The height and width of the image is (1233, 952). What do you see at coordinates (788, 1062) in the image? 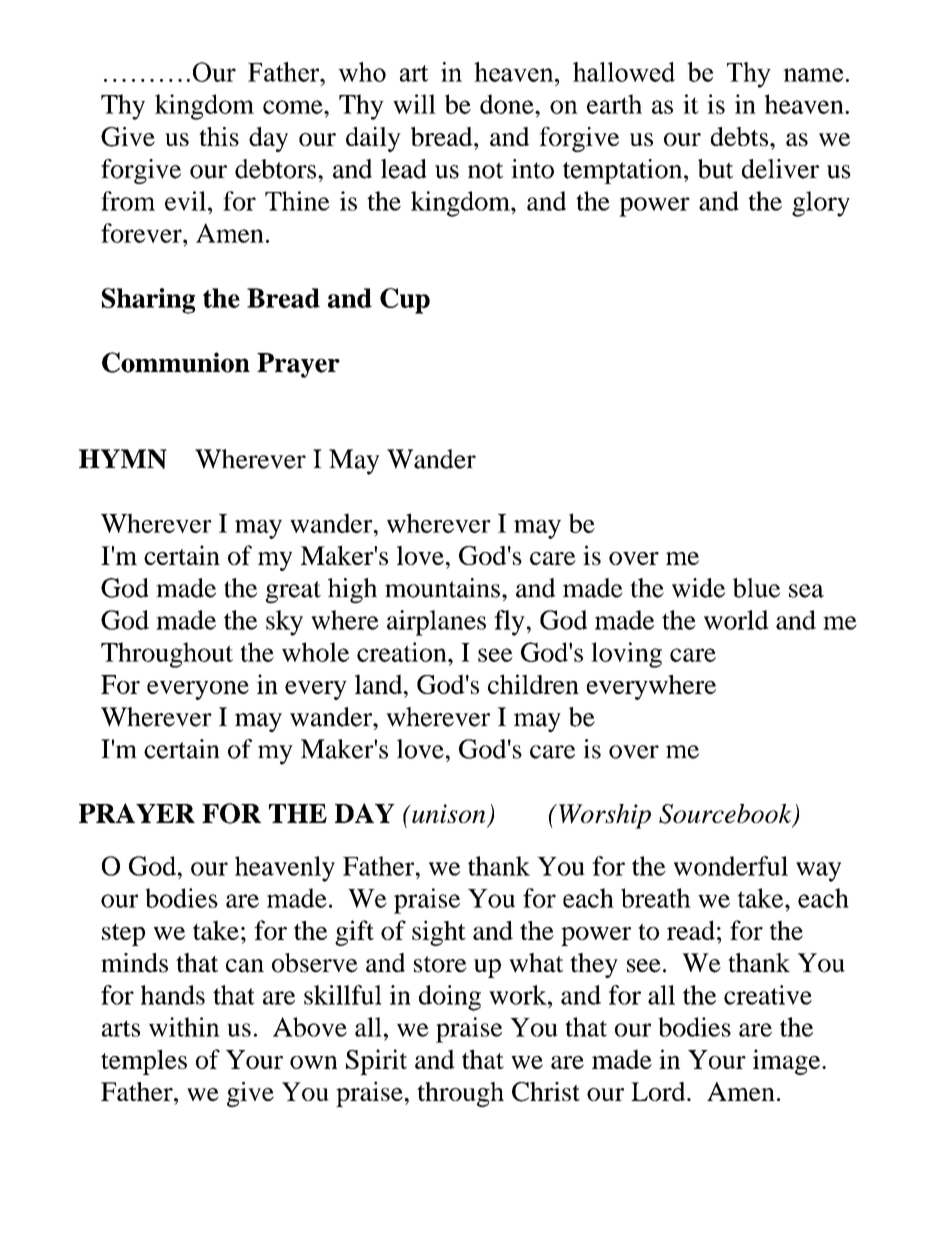
I see `image` at bounding box center [788, 1062].
